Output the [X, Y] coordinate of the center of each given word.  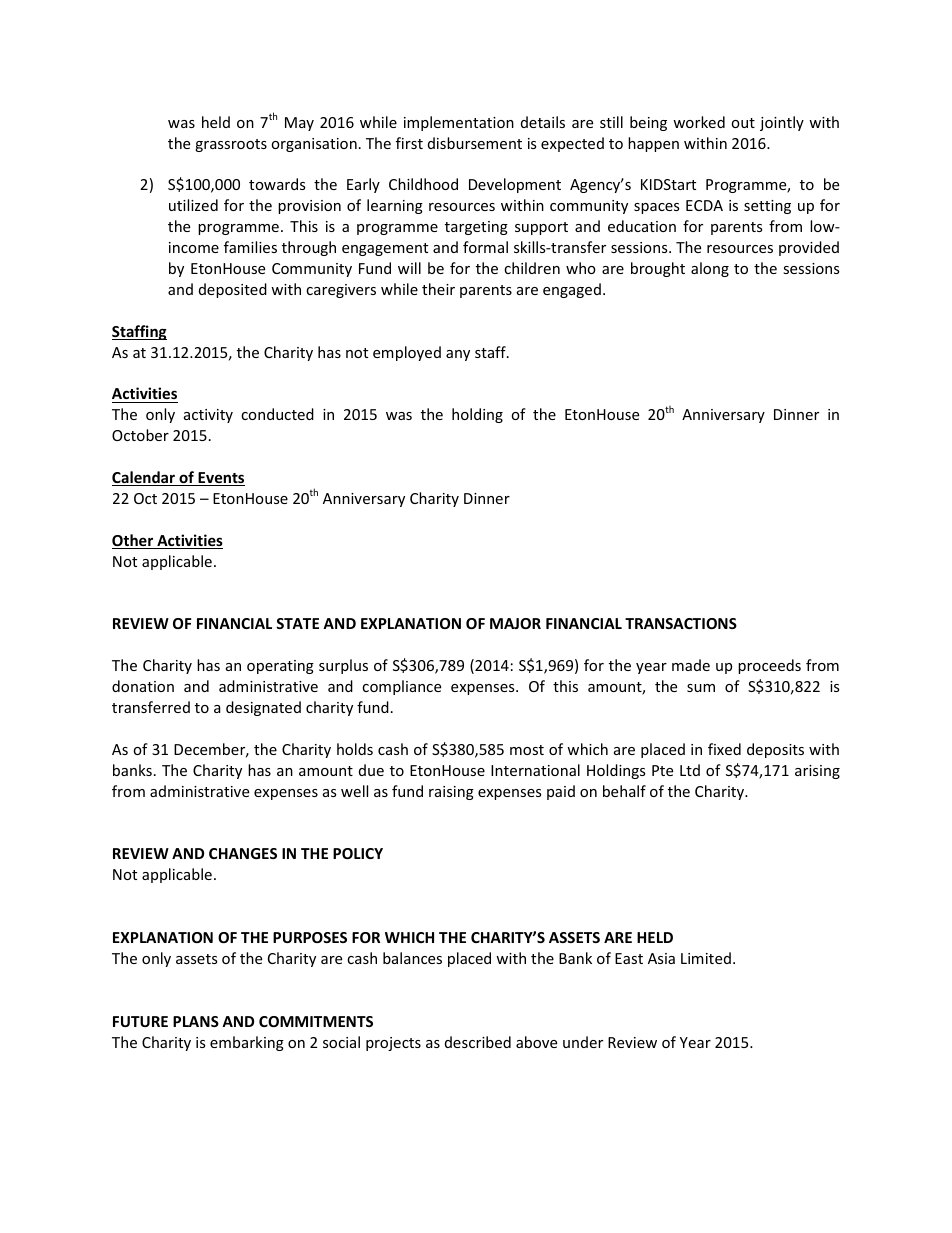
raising [451, 793]
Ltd [690, 770]
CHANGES [243, 853]
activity [208, 416]
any [458, 355]
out [743, 123]
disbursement [475, 143]
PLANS [196, 1021]
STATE [297, 623]
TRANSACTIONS [681, 623]
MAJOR [515, 623]
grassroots [231, 145]
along [710, 269]
